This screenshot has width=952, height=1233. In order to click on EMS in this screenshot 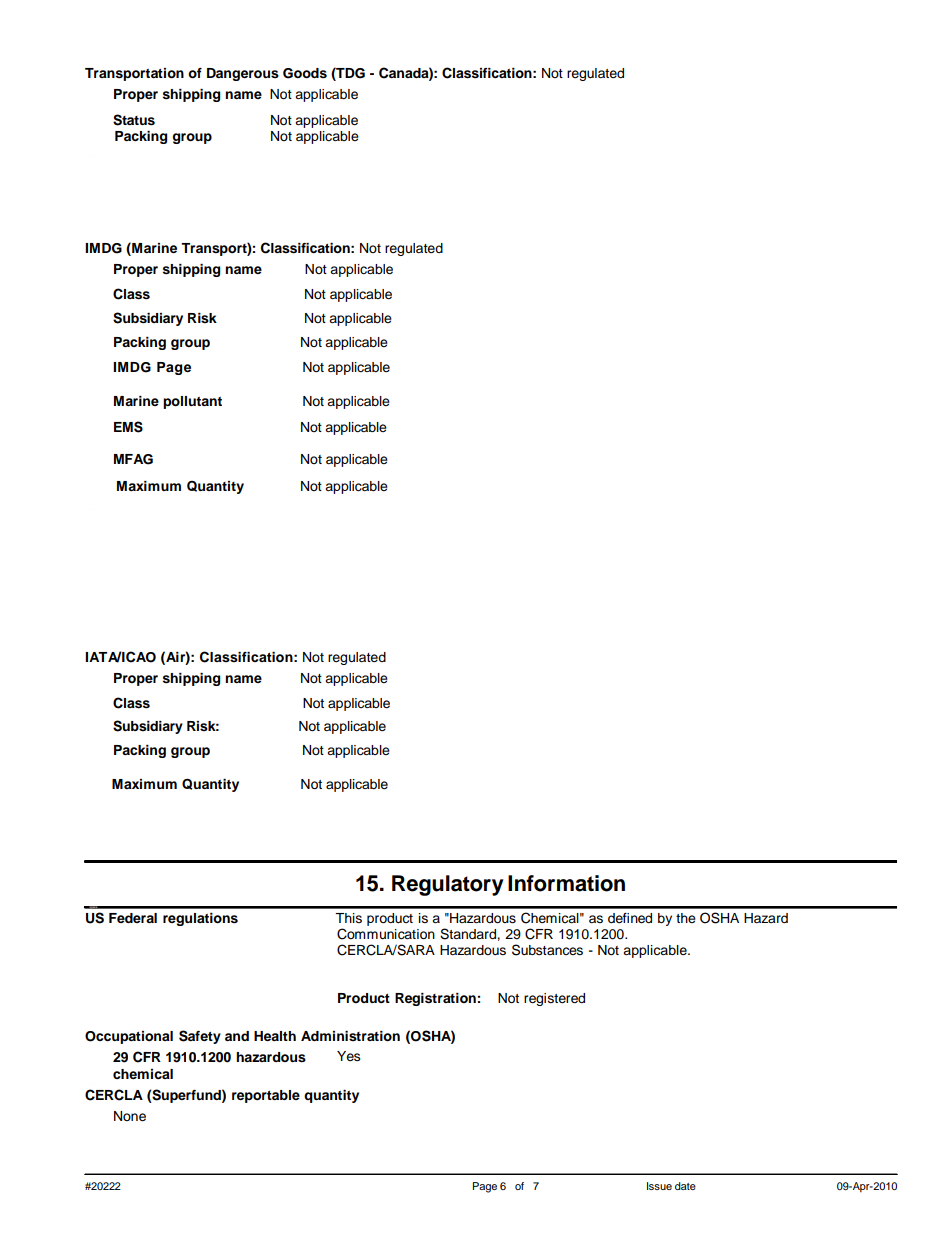, I will do `click(128, 427)`.
